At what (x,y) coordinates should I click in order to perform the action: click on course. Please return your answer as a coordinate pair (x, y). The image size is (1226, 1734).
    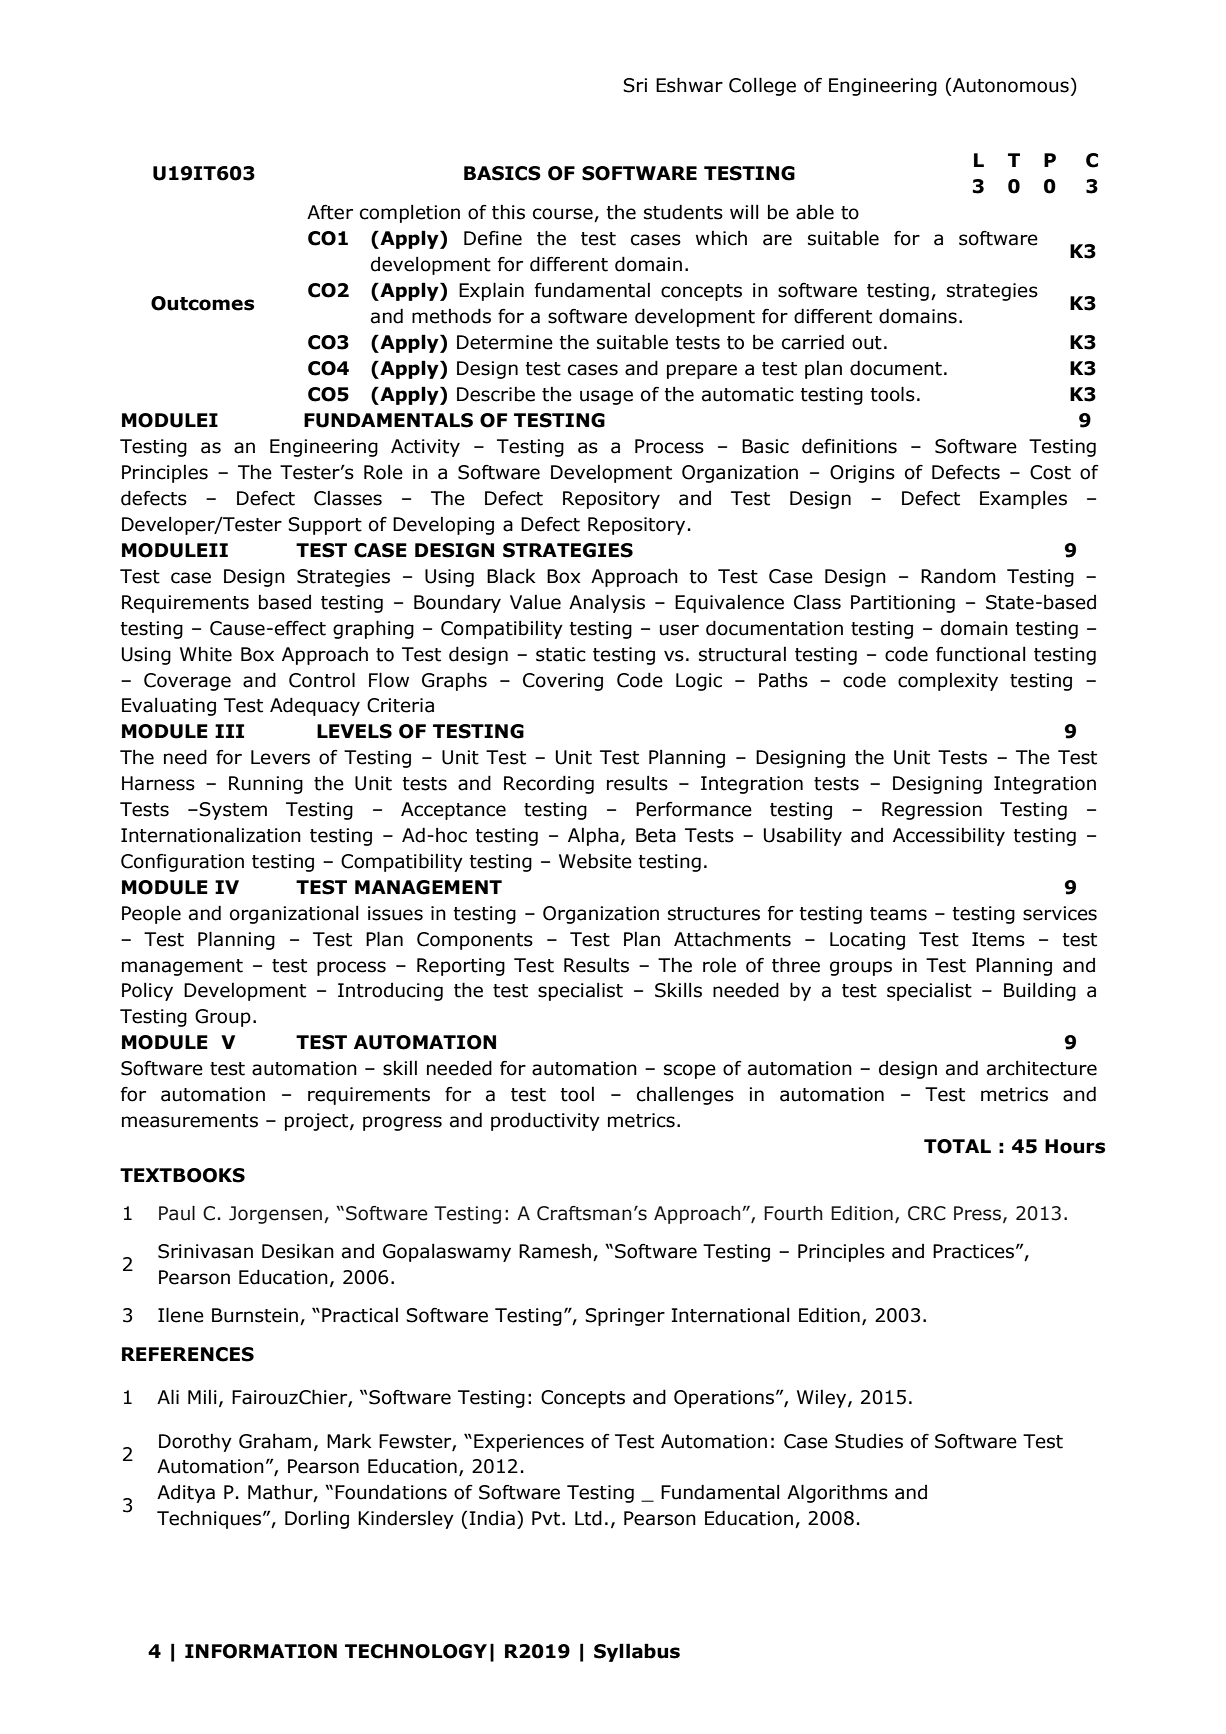
    Looking at the image, I should click on (563, 214).
